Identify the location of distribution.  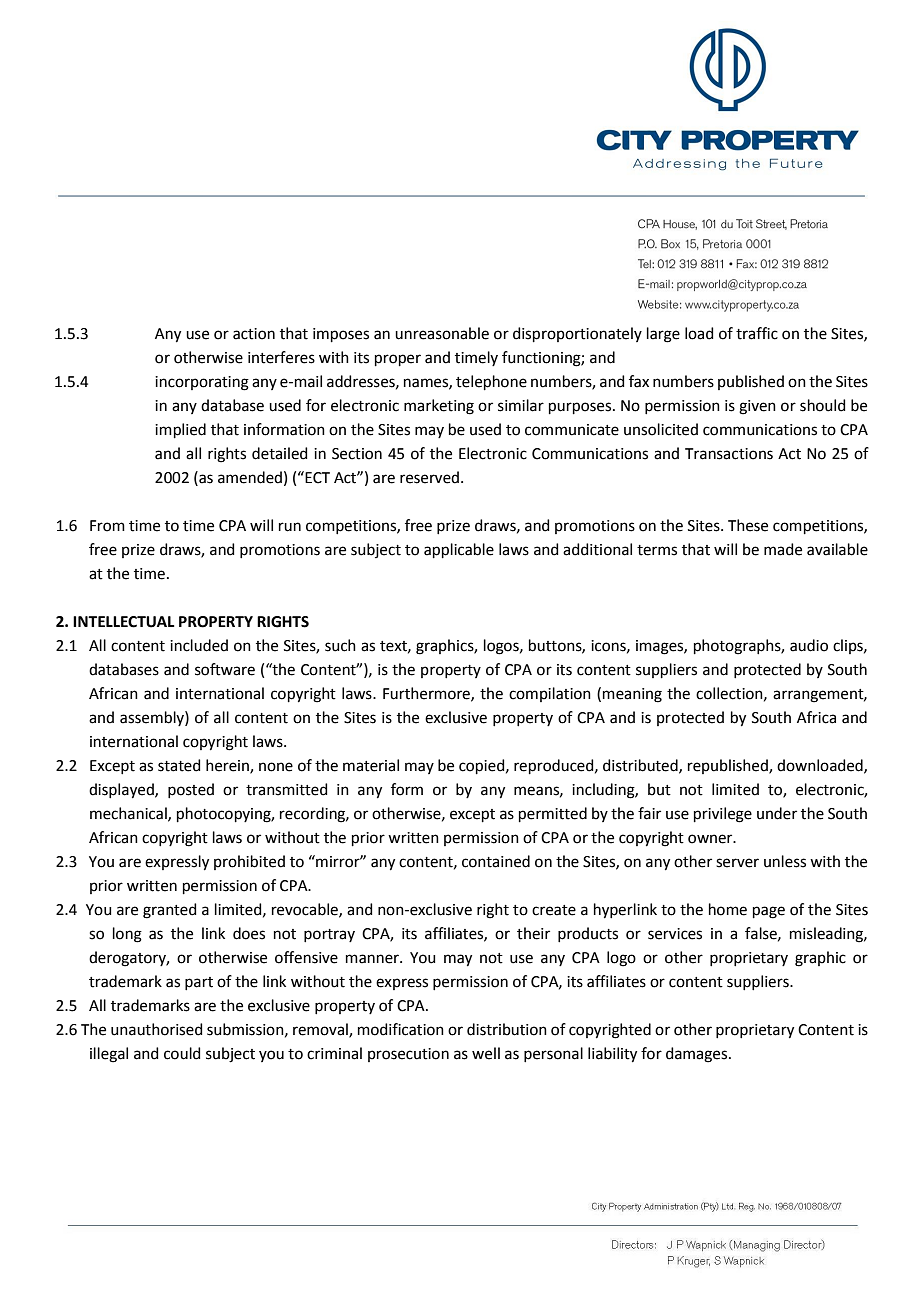
(507, 1029).
